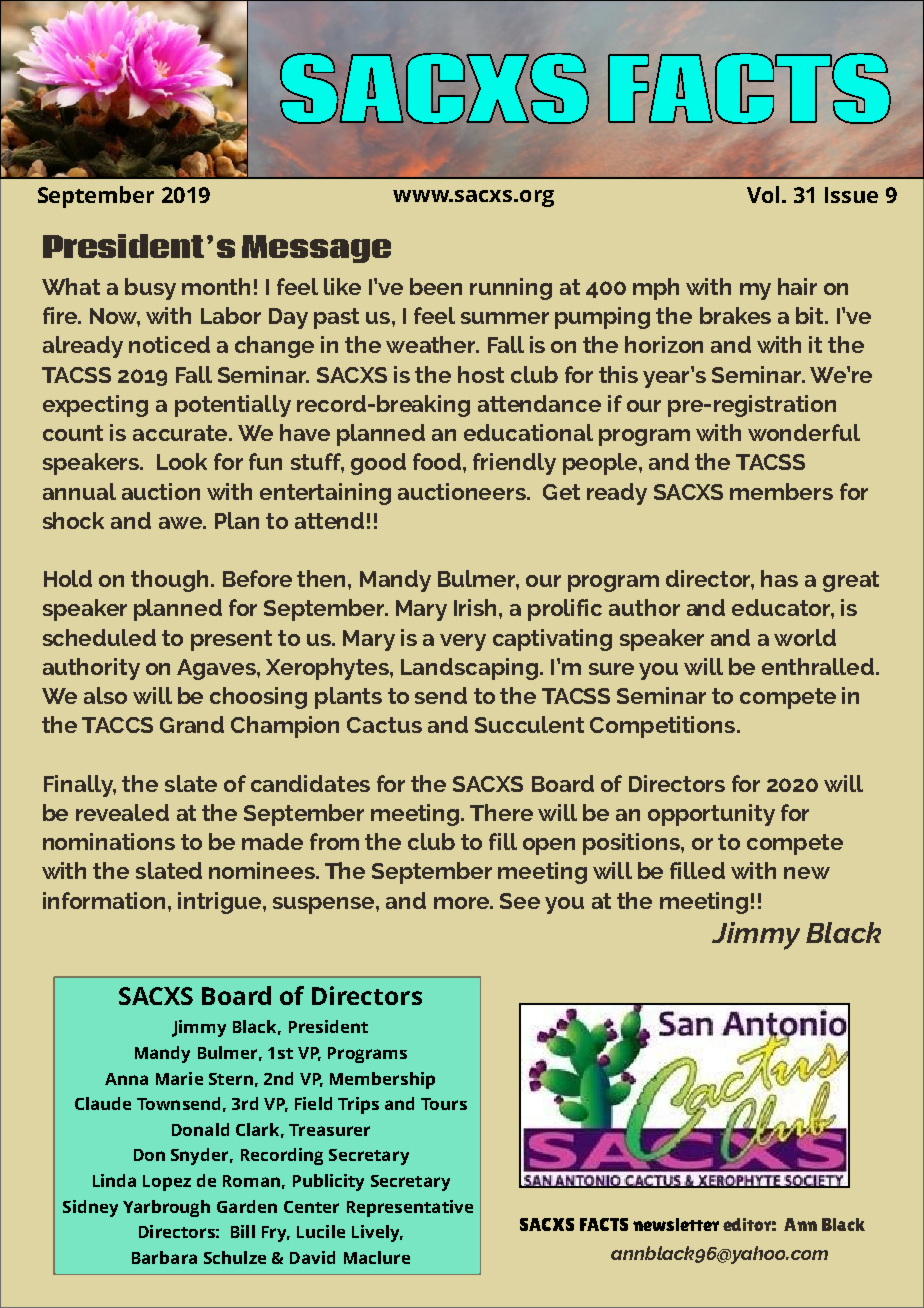  What do you see at coordinates (164, 1257) in the image?
I see `Barbara` at bounding box center [164, 1257].
